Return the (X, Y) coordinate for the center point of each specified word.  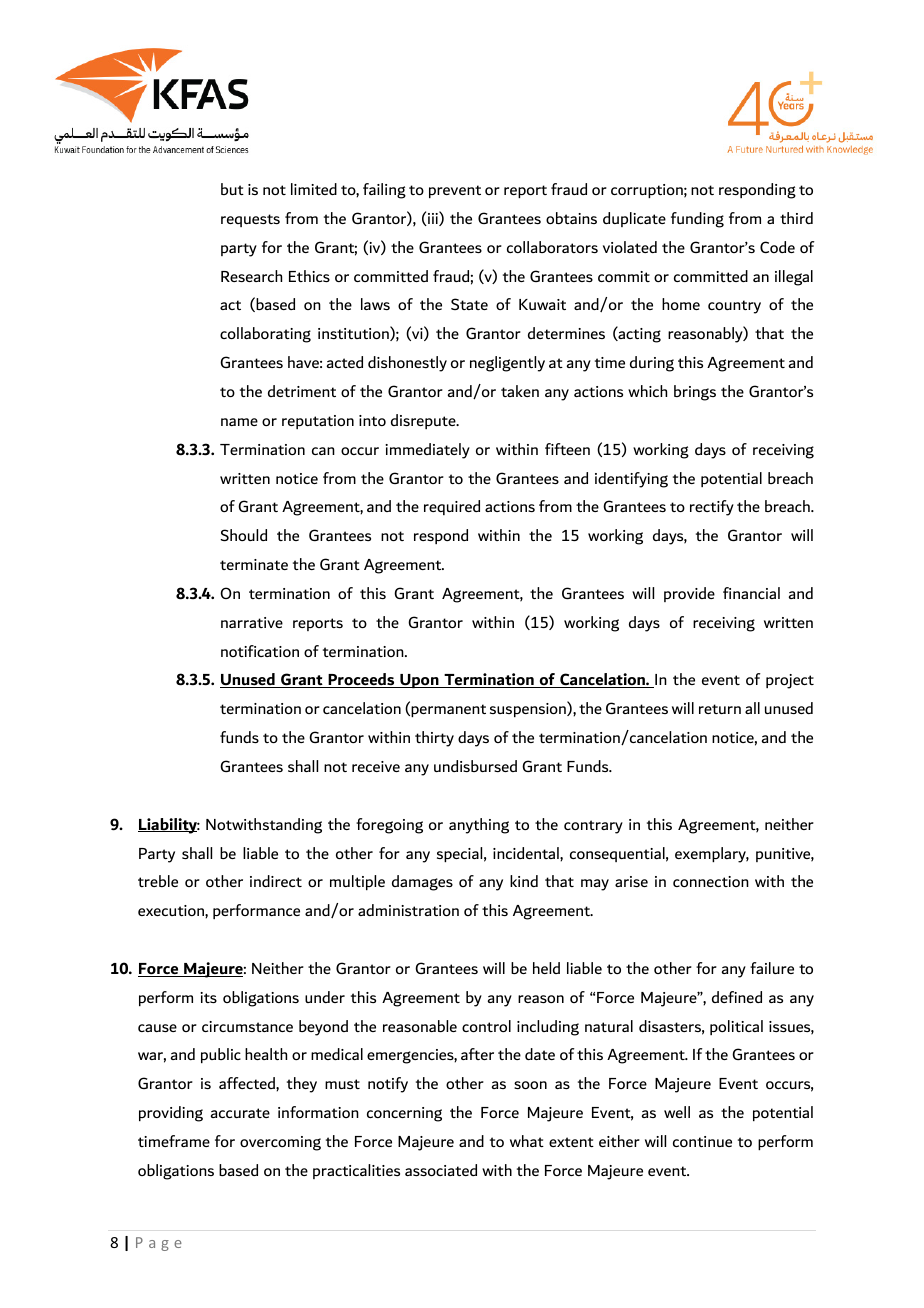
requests (250, 220)
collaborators (552, 247)
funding (697, 220)
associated (441, 1170)
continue (702, 1141)
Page (159, 1244)
